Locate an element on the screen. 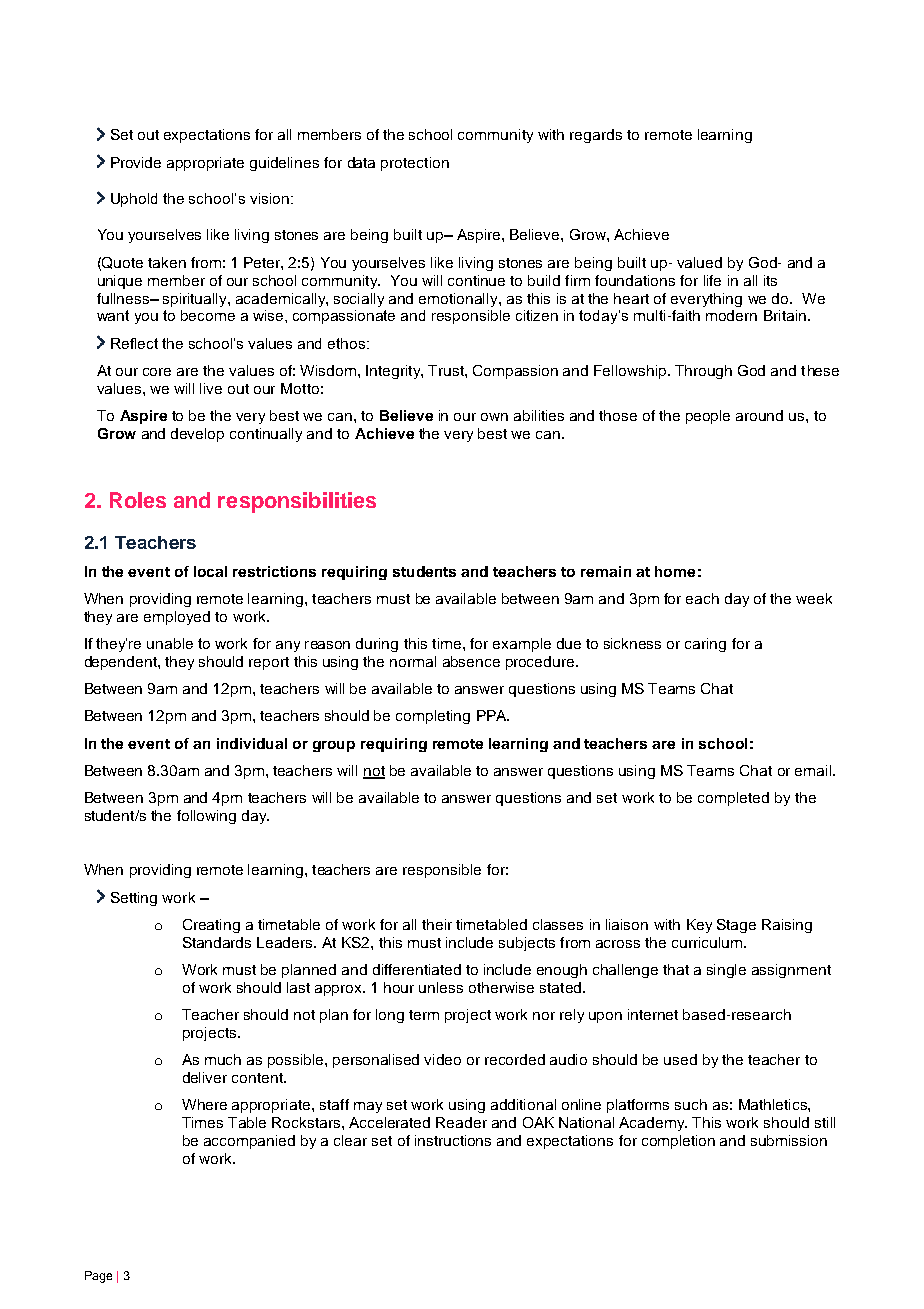 The height and width of the screenshot is (1309, 924). submission is located at coordinates (789, 1140).
